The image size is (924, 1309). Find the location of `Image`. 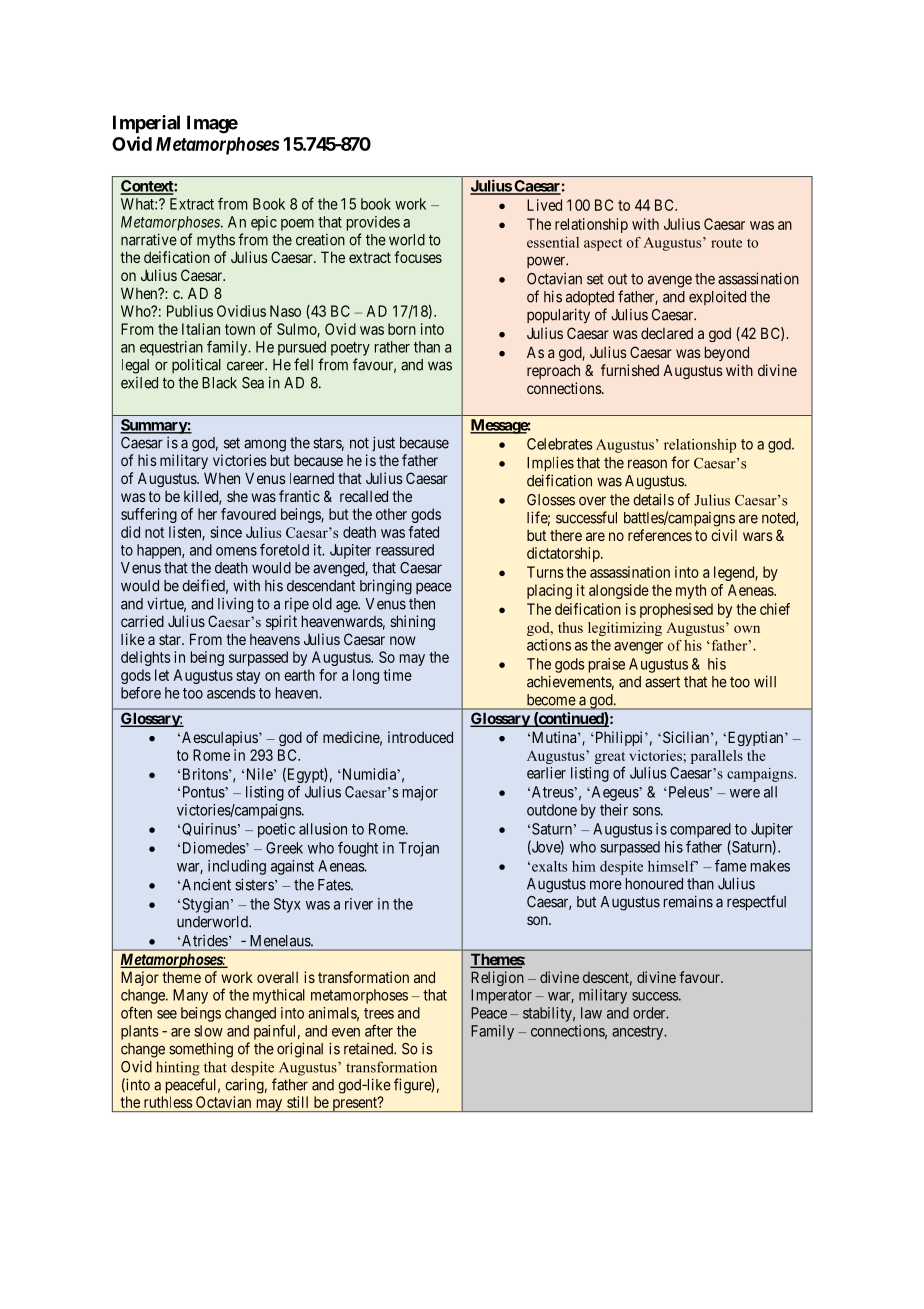

Image is located at coordinates (212, 124).
